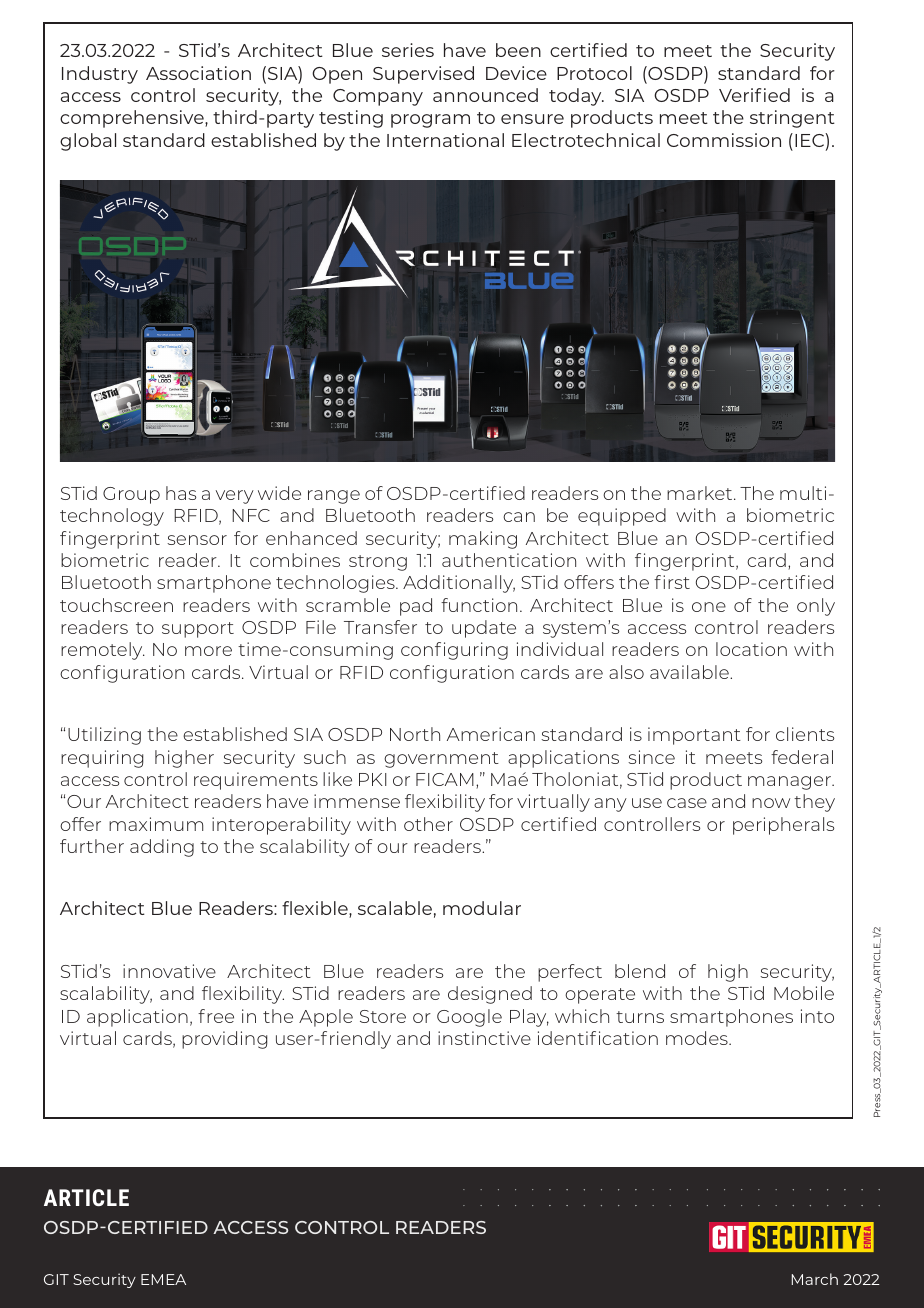  I want to click on Association, so click(198, 73).
